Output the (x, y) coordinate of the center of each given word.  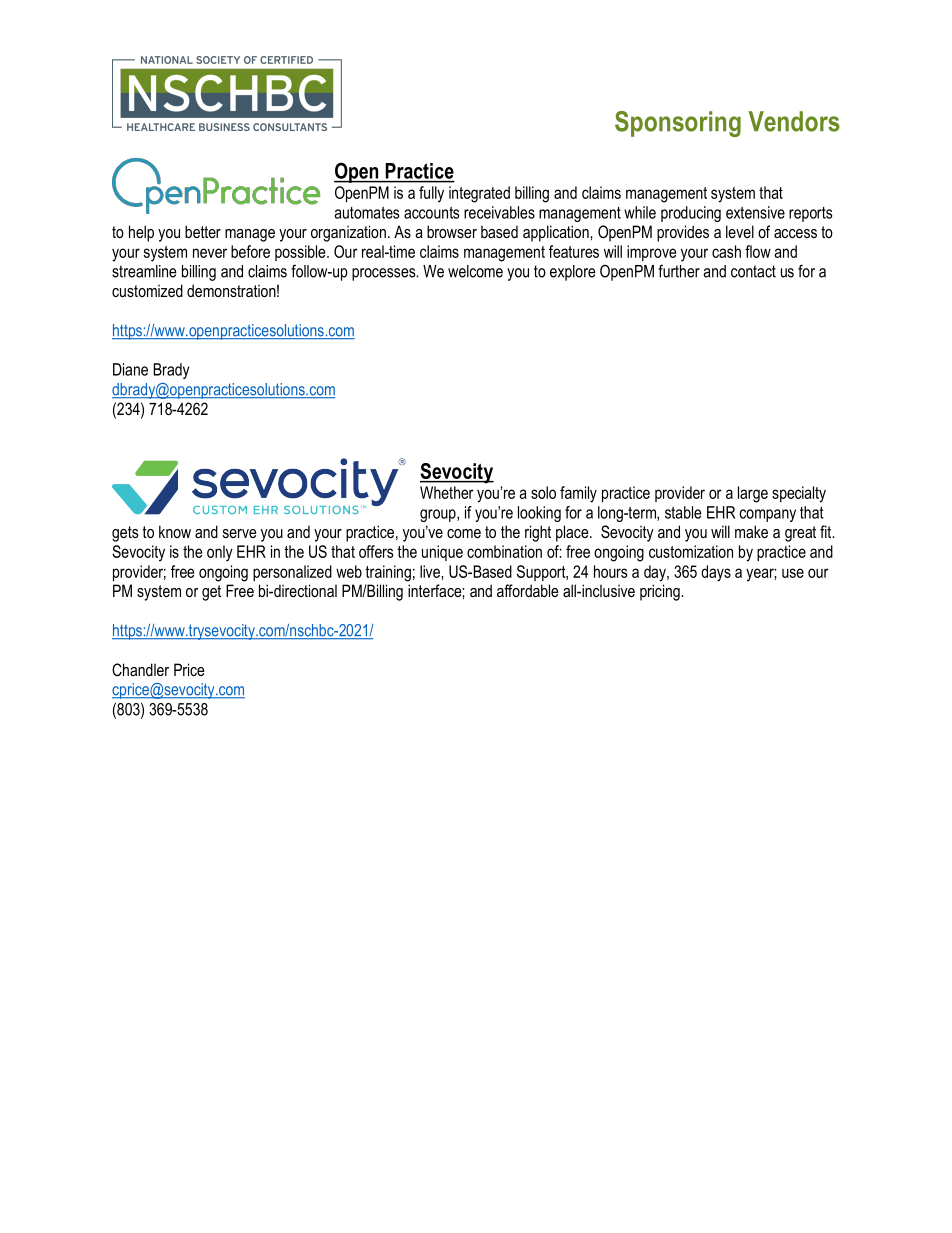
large (753, 494)
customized (147, 290)
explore (573, 273)
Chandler (140, 669)
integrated (479, 194)
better (203, 231)
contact (753, 271)
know (175, 531)
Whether (447, 492)
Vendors (794, 121)
